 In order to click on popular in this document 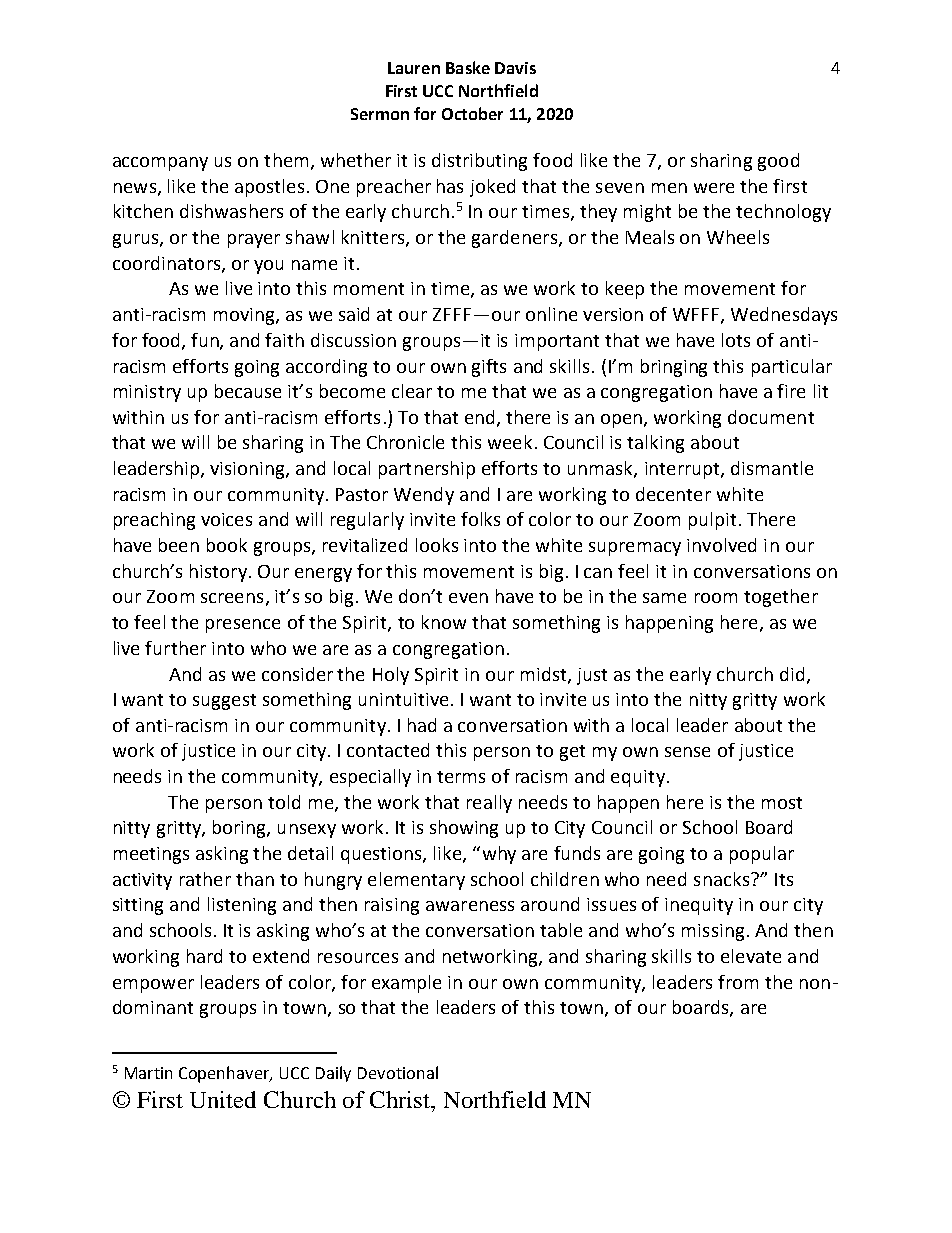, I will do `click(762, 855)`.
